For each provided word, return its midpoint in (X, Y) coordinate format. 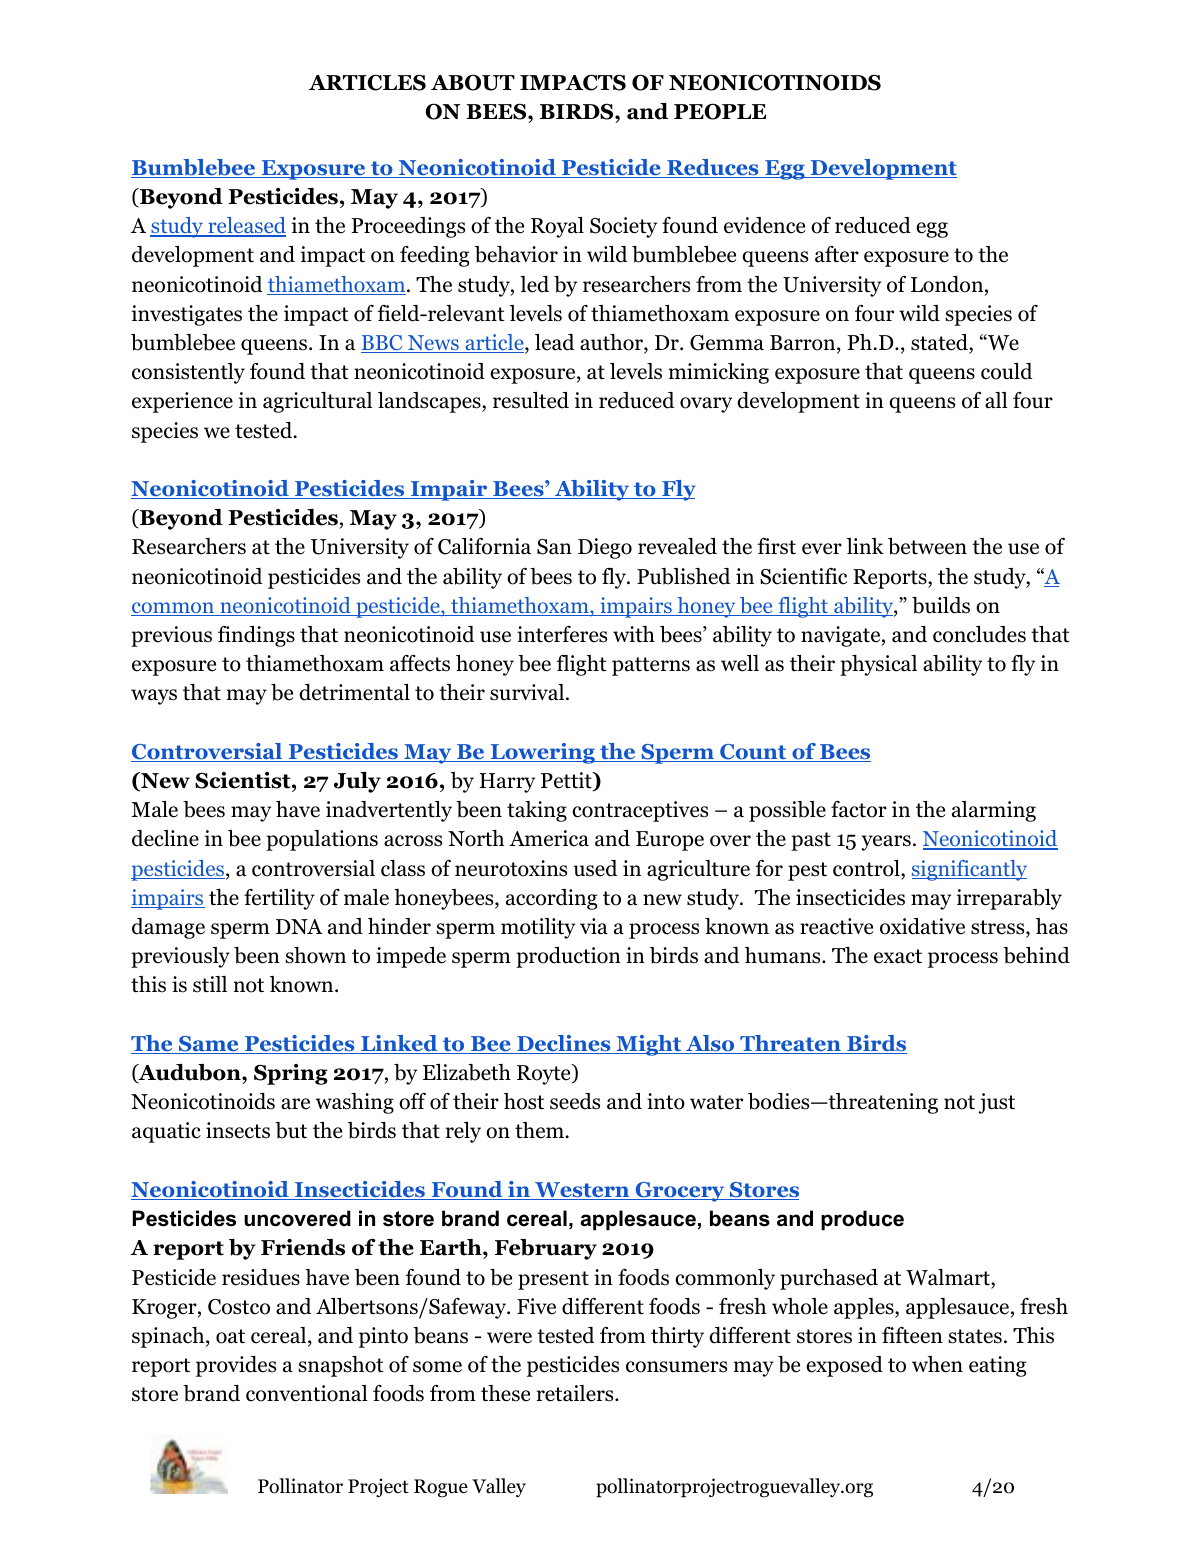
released (246, 226)
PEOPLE (720, 111)
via (594, 926)
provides (236, 1366)
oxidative (922, 926)
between (927, 546)
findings (256, 636)
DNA (299, 926)
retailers (576, 1393)
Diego (605, 548)
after (837, 254)
